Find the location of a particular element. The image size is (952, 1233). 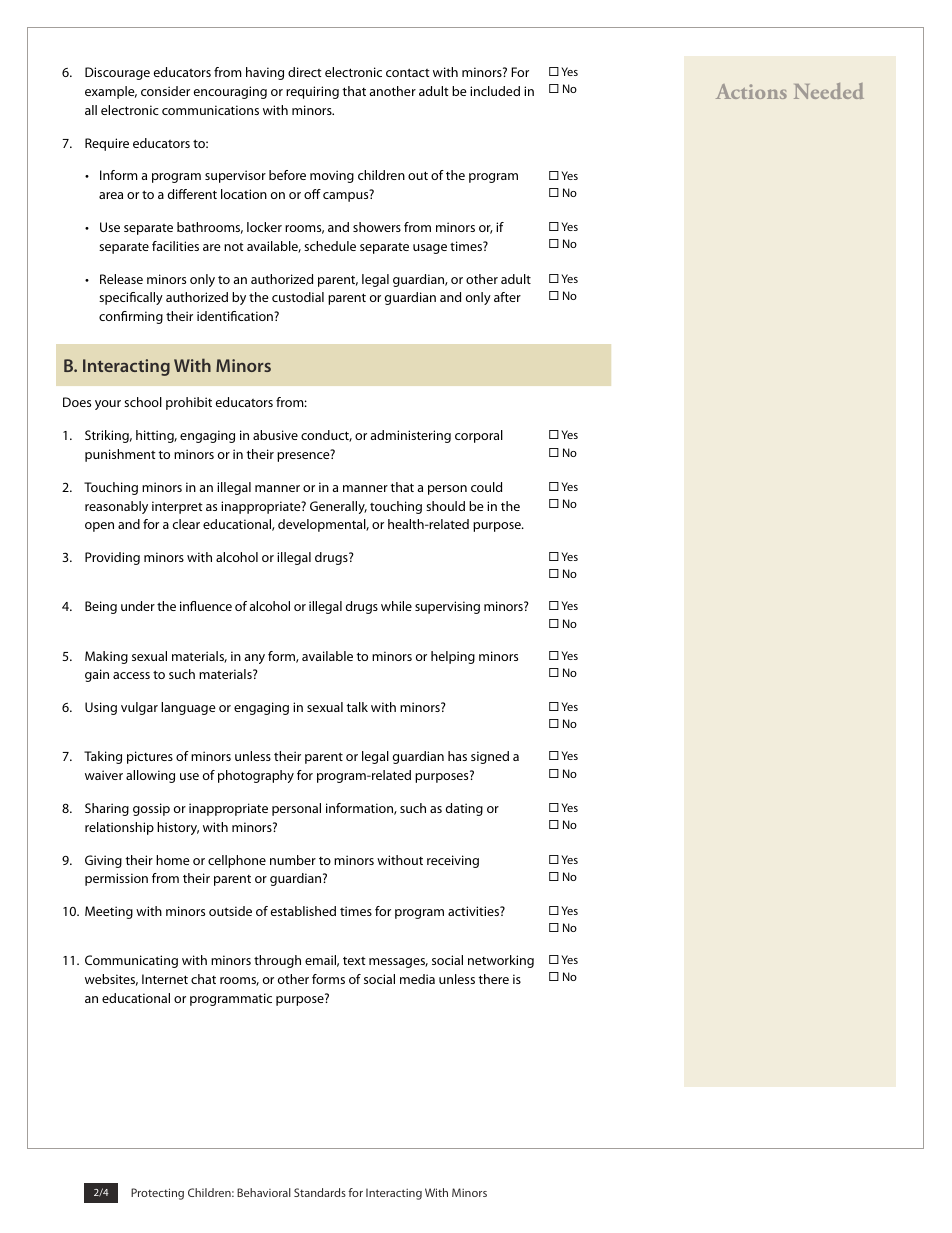

Standards is located at coordinates (320, 1192).
